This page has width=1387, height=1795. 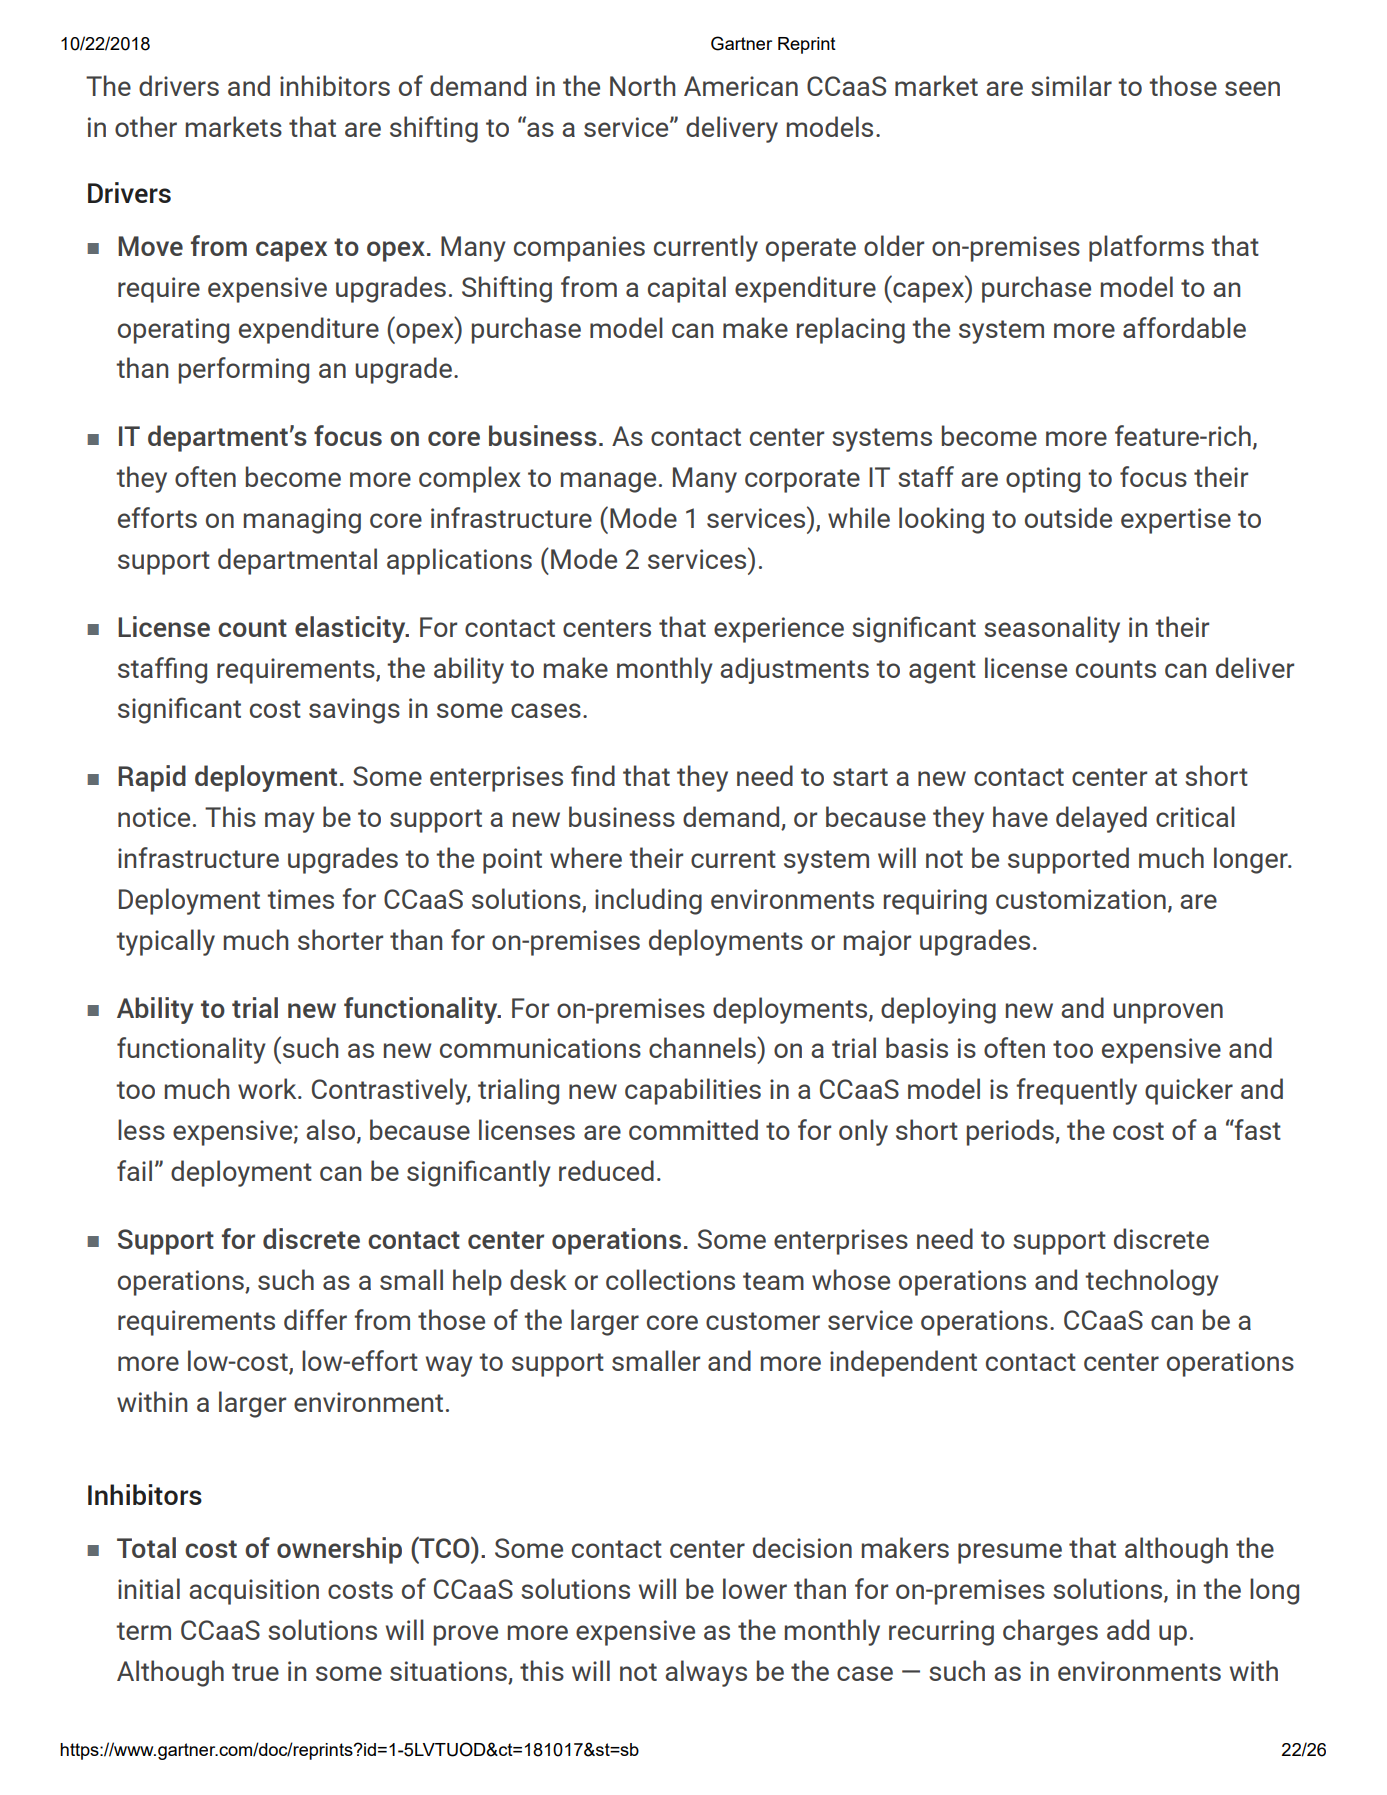 What do you see at coordinates (741, 86) in the page?
I see `American` at bounding box center [741, 86].
